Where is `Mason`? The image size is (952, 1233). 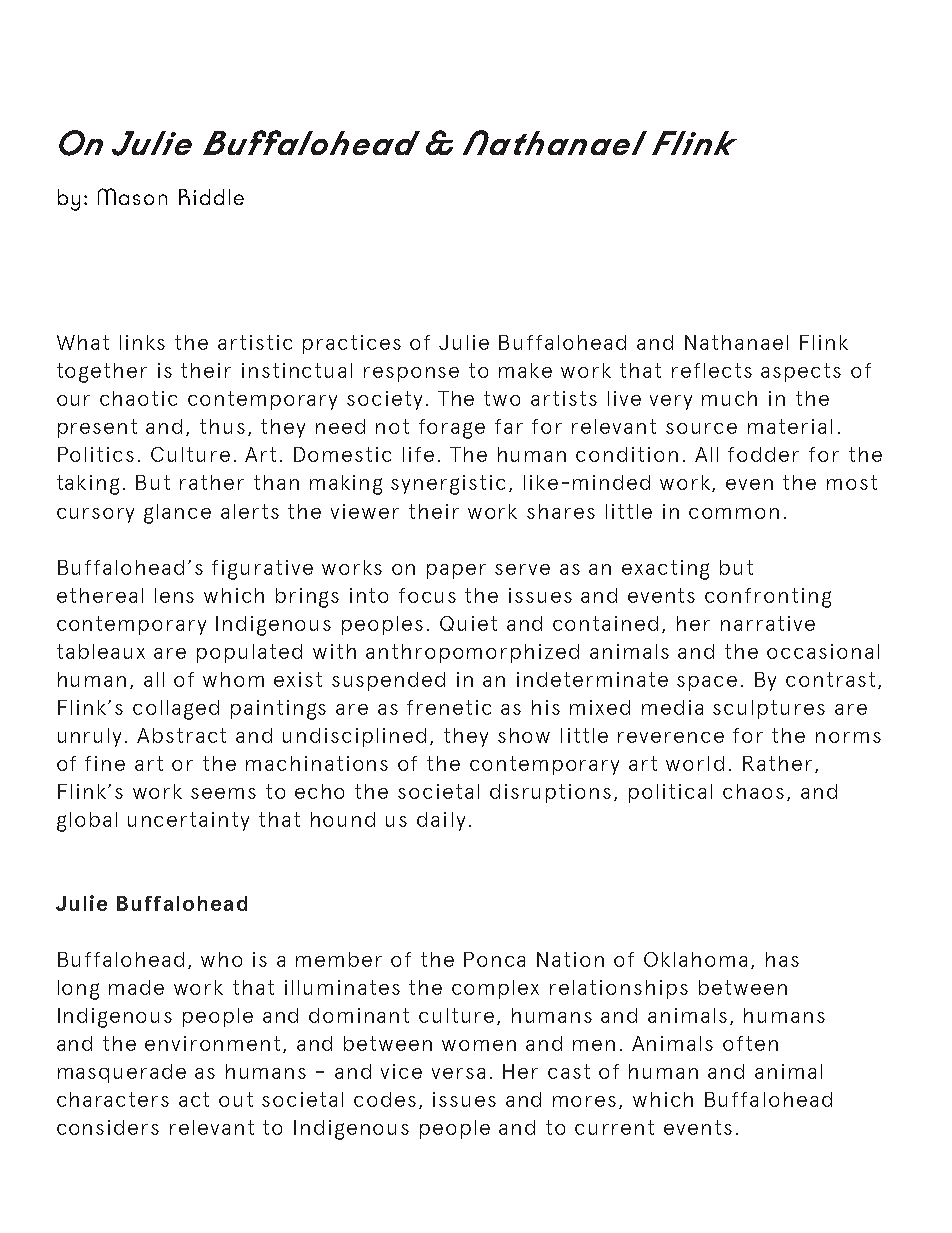
Mason is located at coordinates (132, 196).
